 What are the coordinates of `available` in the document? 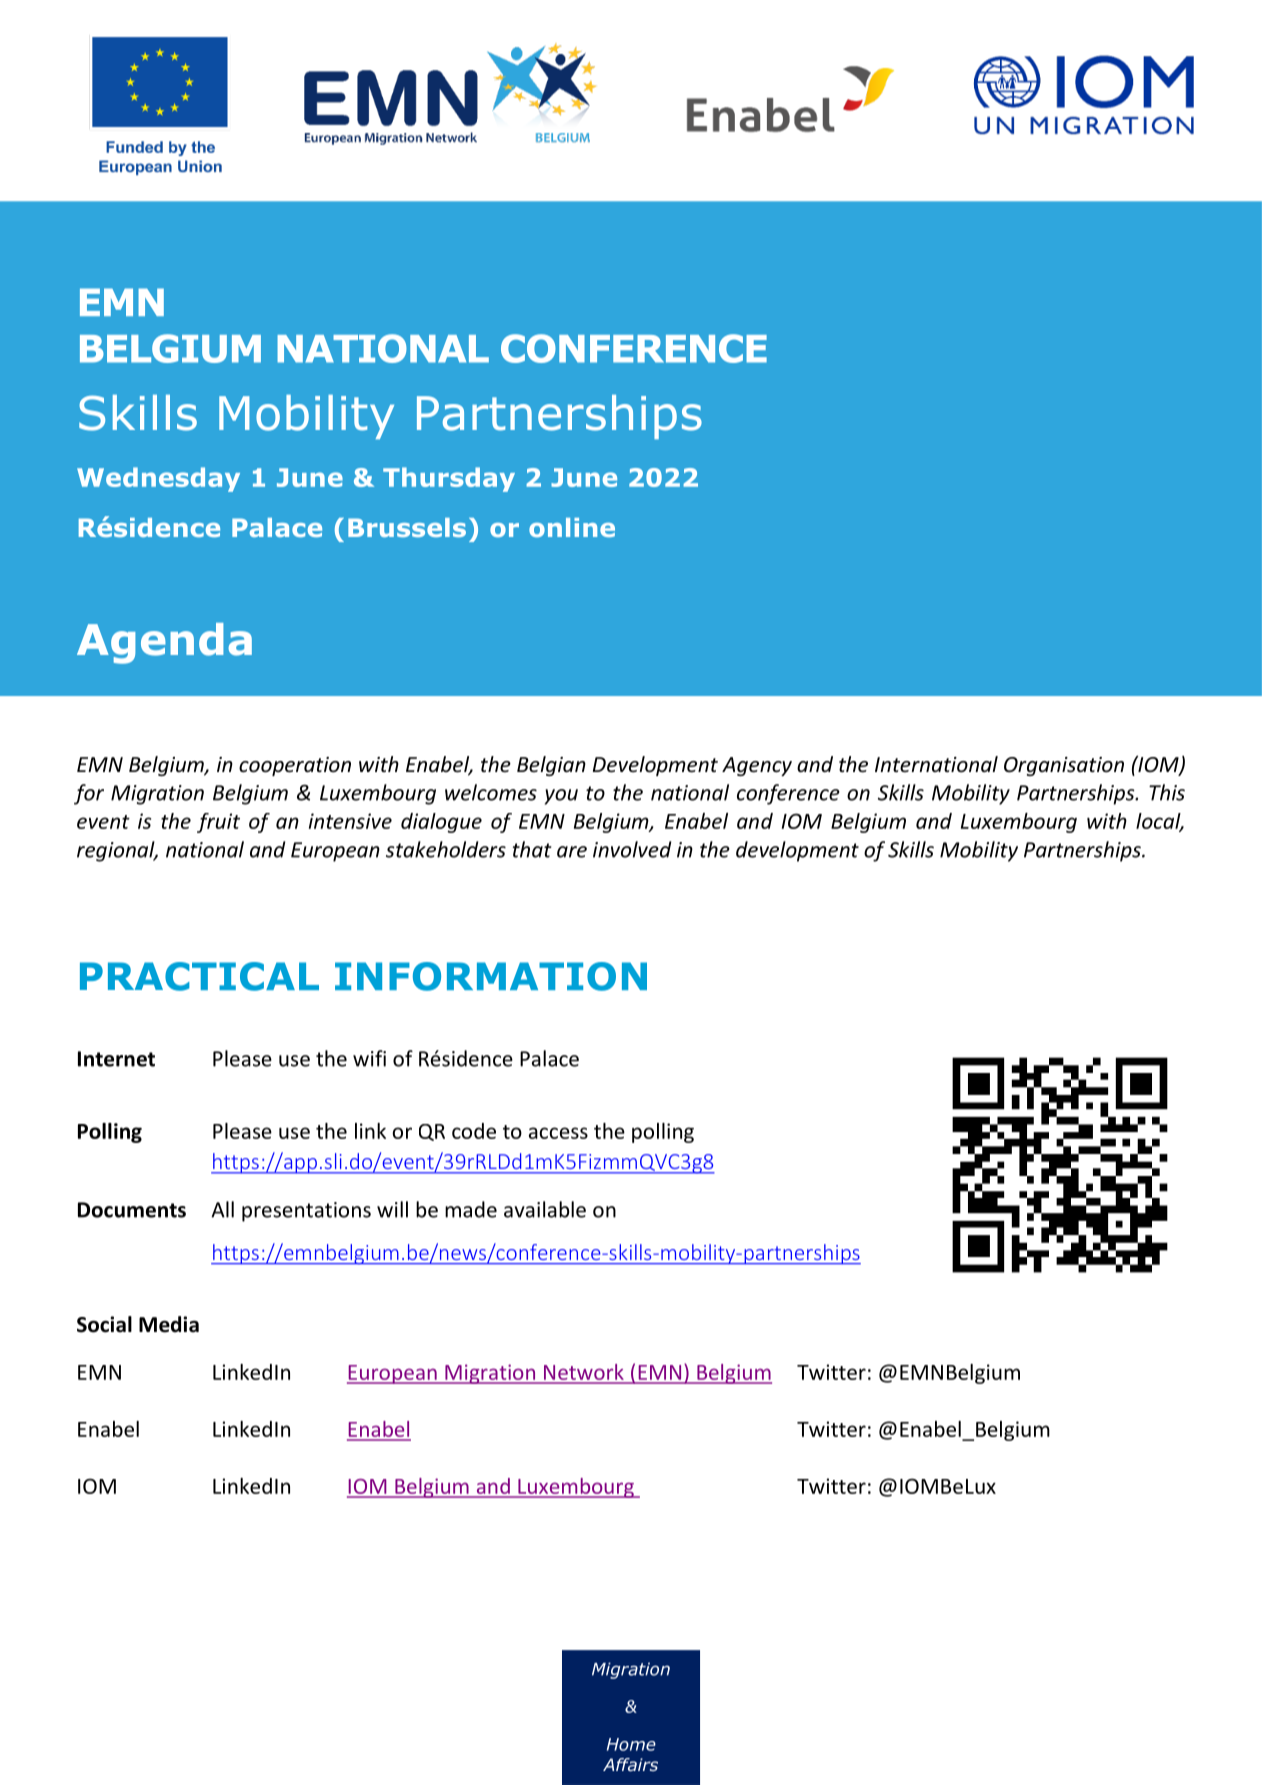 It's located at (545, 1209).
